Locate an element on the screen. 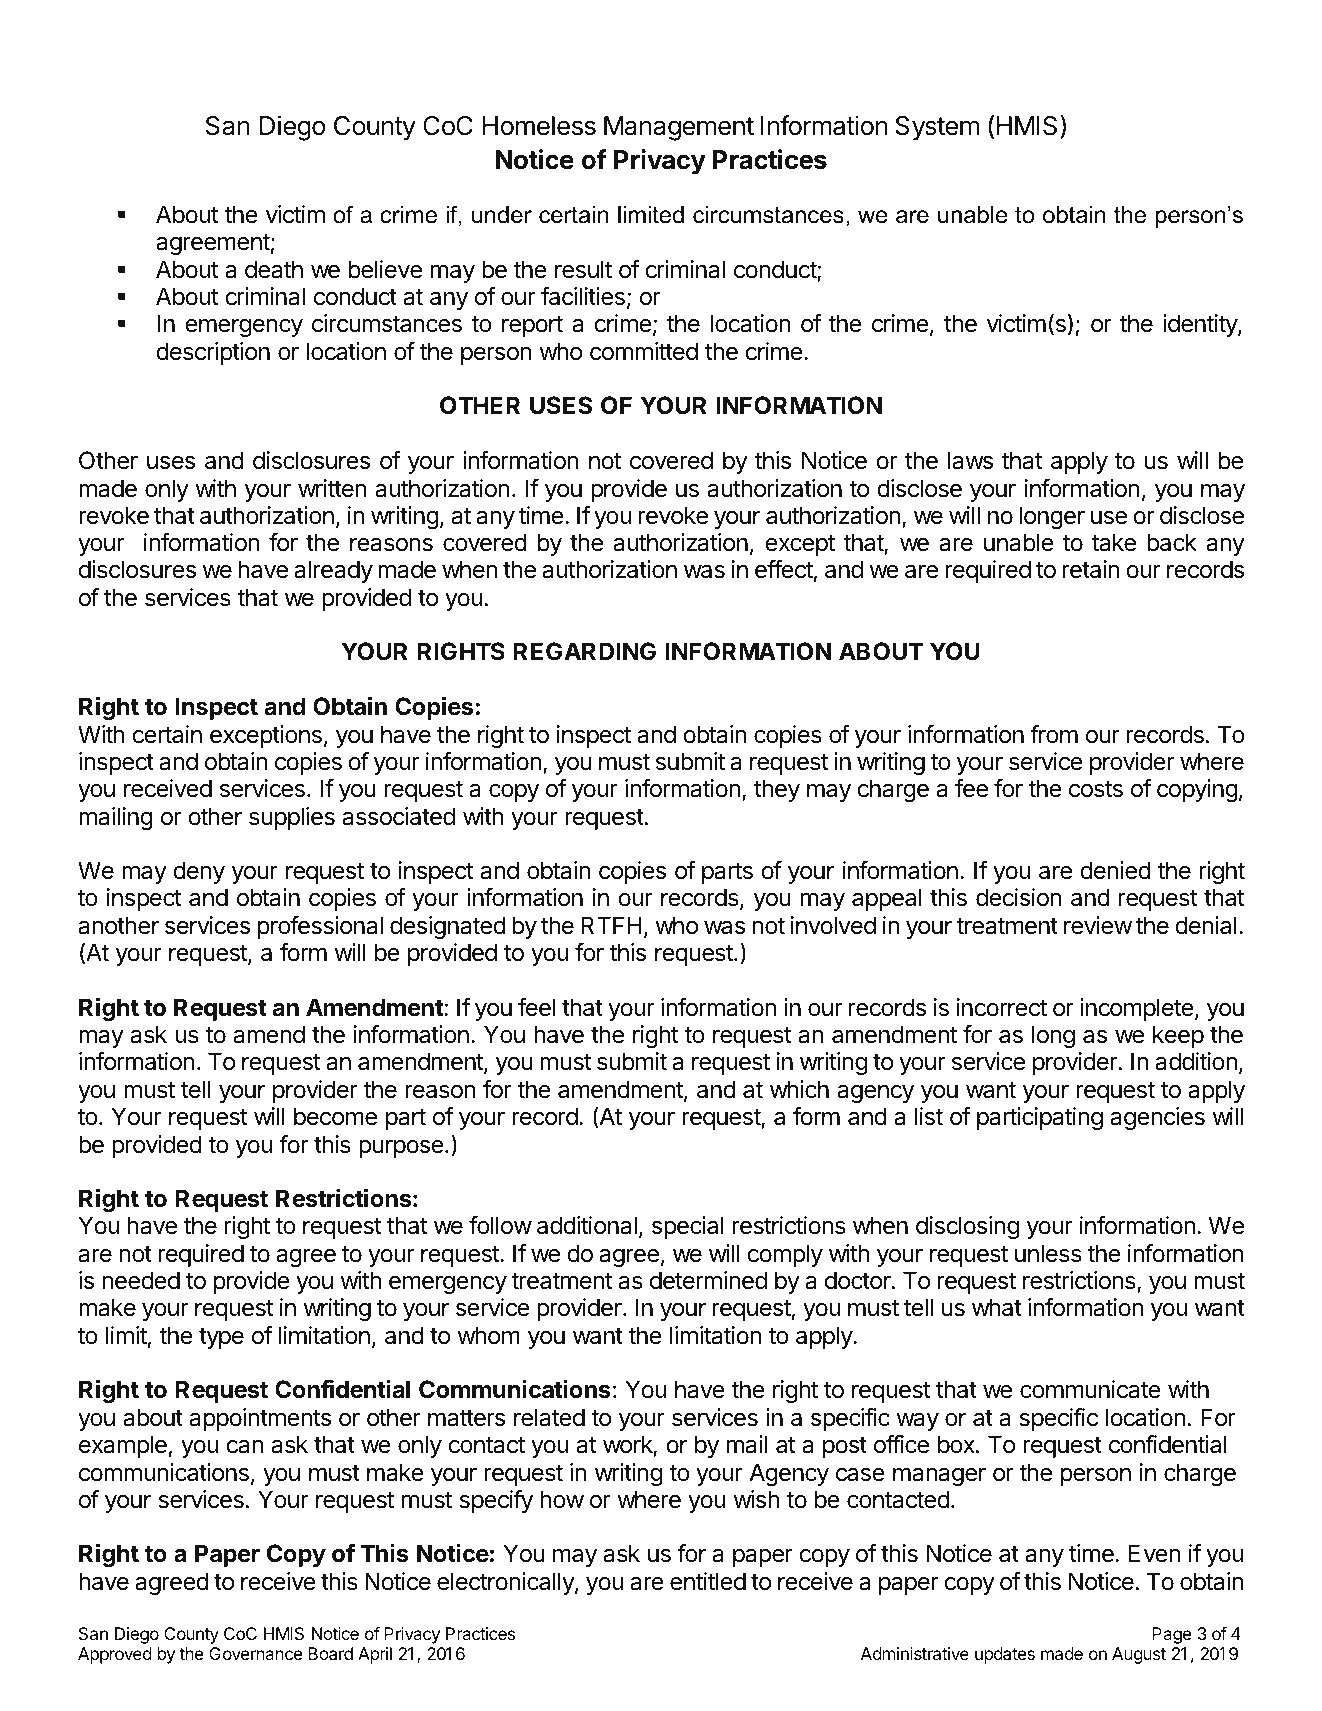 This screenshot has height=1711, width=1322. death is located at coordinates (274, 269).
